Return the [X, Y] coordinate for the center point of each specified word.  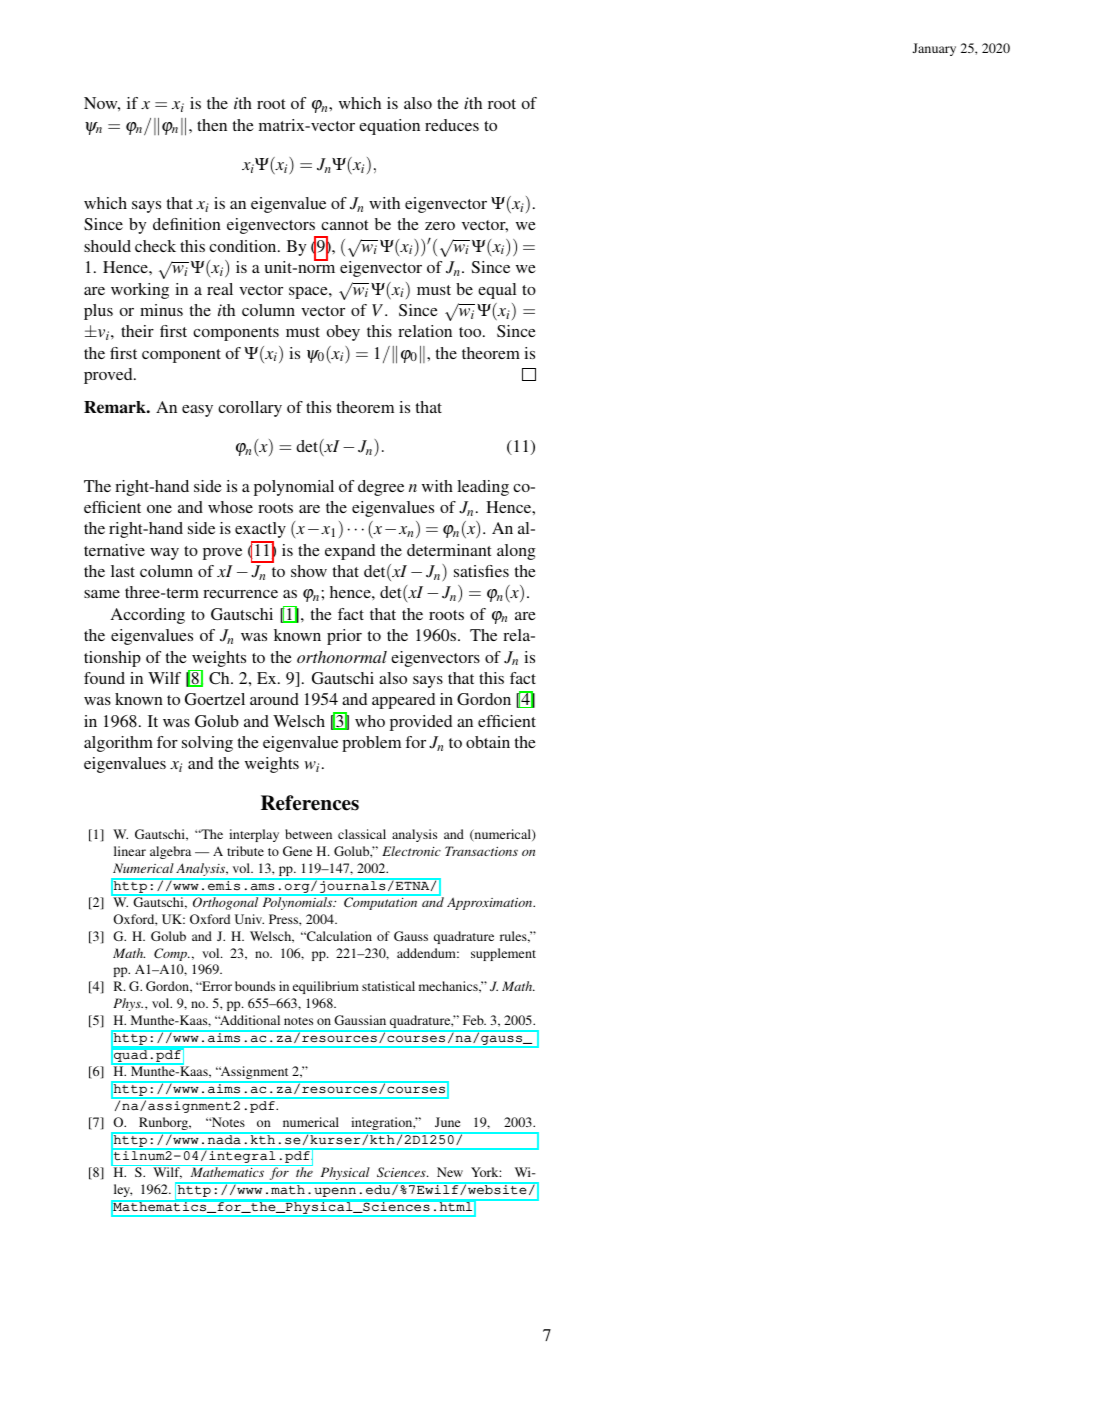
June [447, 1122]
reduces [452, 125]
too [471, 332]
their [137, 331]
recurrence [240, 594]
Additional [249, 1020]
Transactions [481, 851]
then [212, 125]
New [450, 1172]
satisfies [481, 571]
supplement [503, 954]
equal [497, 291]
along [516, 552]
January [934, 49]
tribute [245, 851]
